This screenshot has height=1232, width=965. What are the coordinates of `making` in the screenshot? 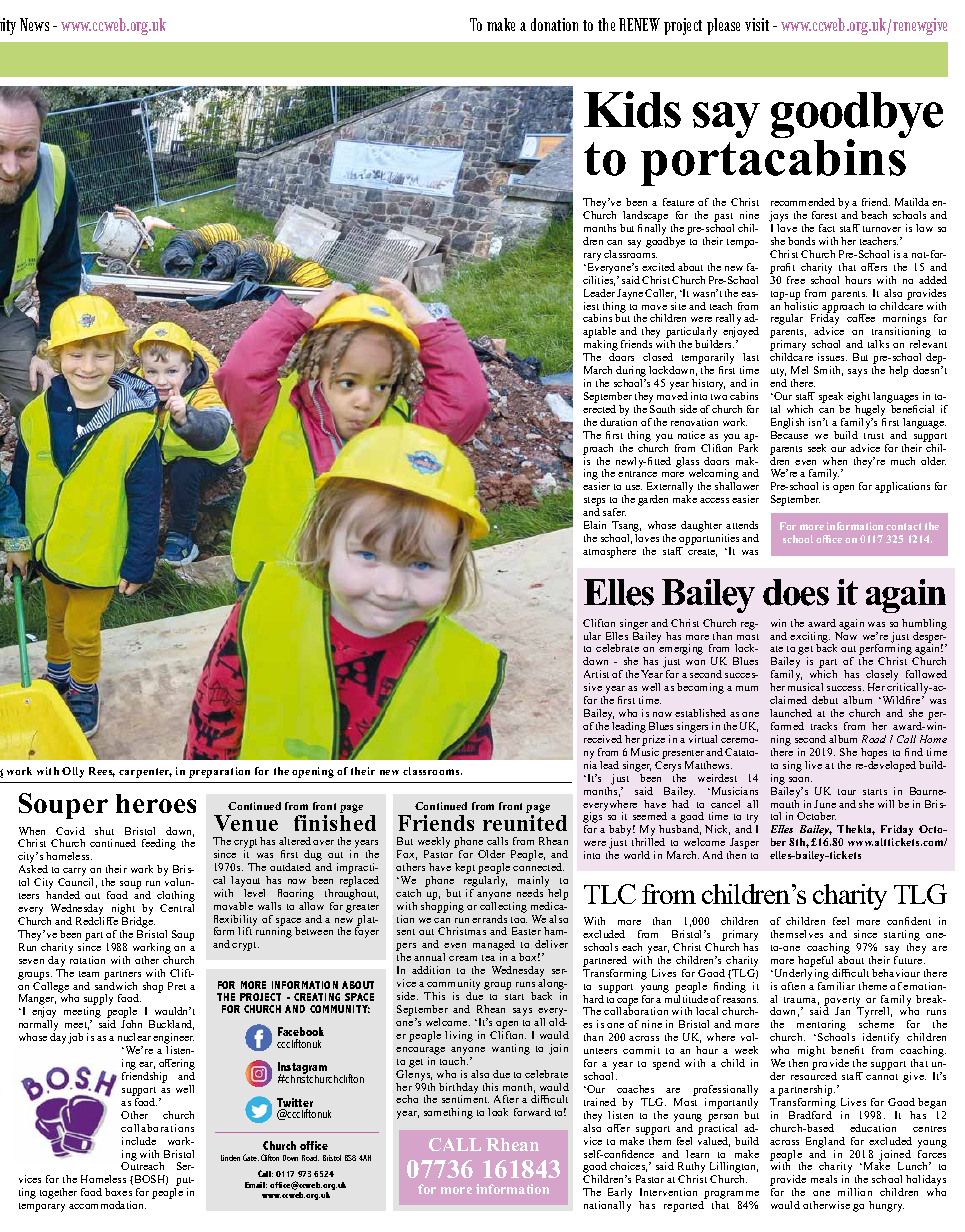 It's located at (600, 347).
